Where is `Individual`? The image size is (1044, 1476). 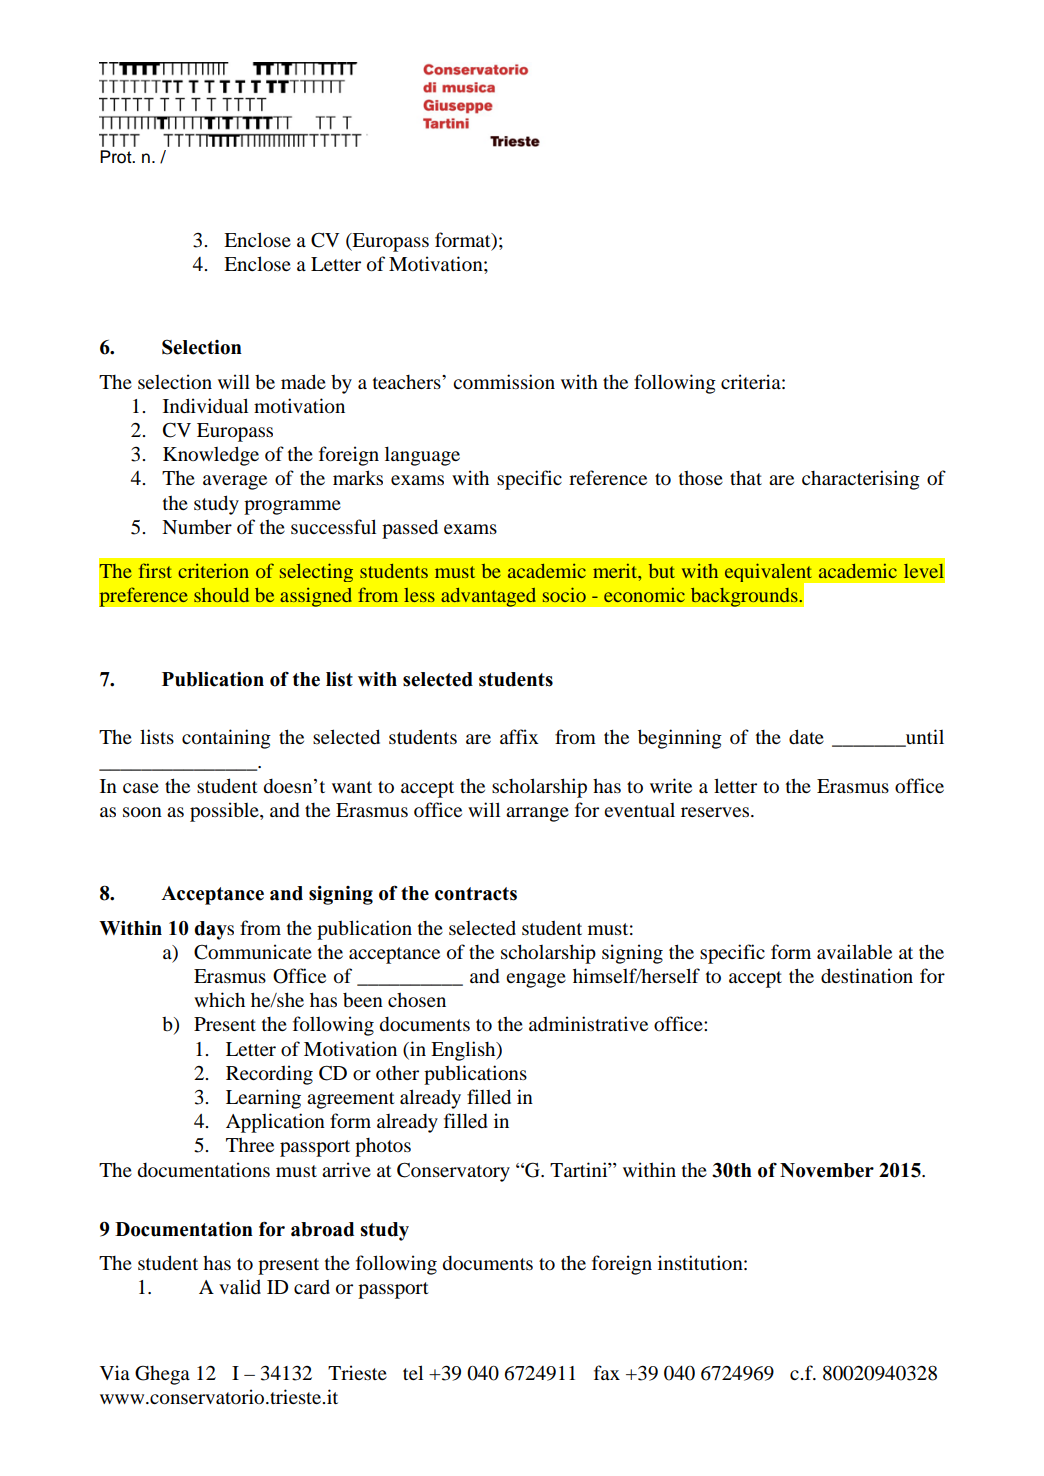
Individual is located at coordinates (205, 406).
